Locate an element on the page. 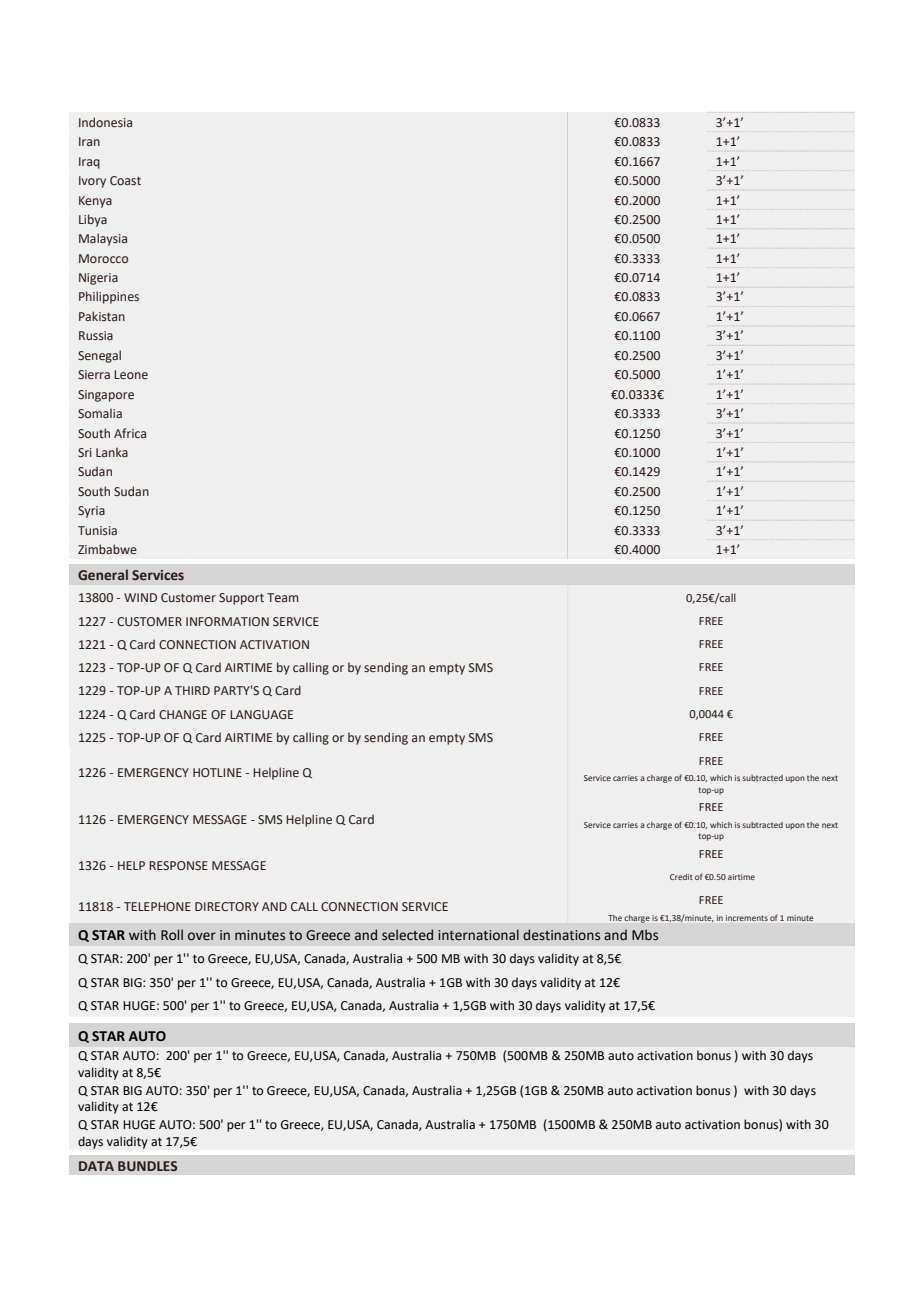 The width and height of the document is (924, 1308). Malaysia is located at coordinates (103, 239).
